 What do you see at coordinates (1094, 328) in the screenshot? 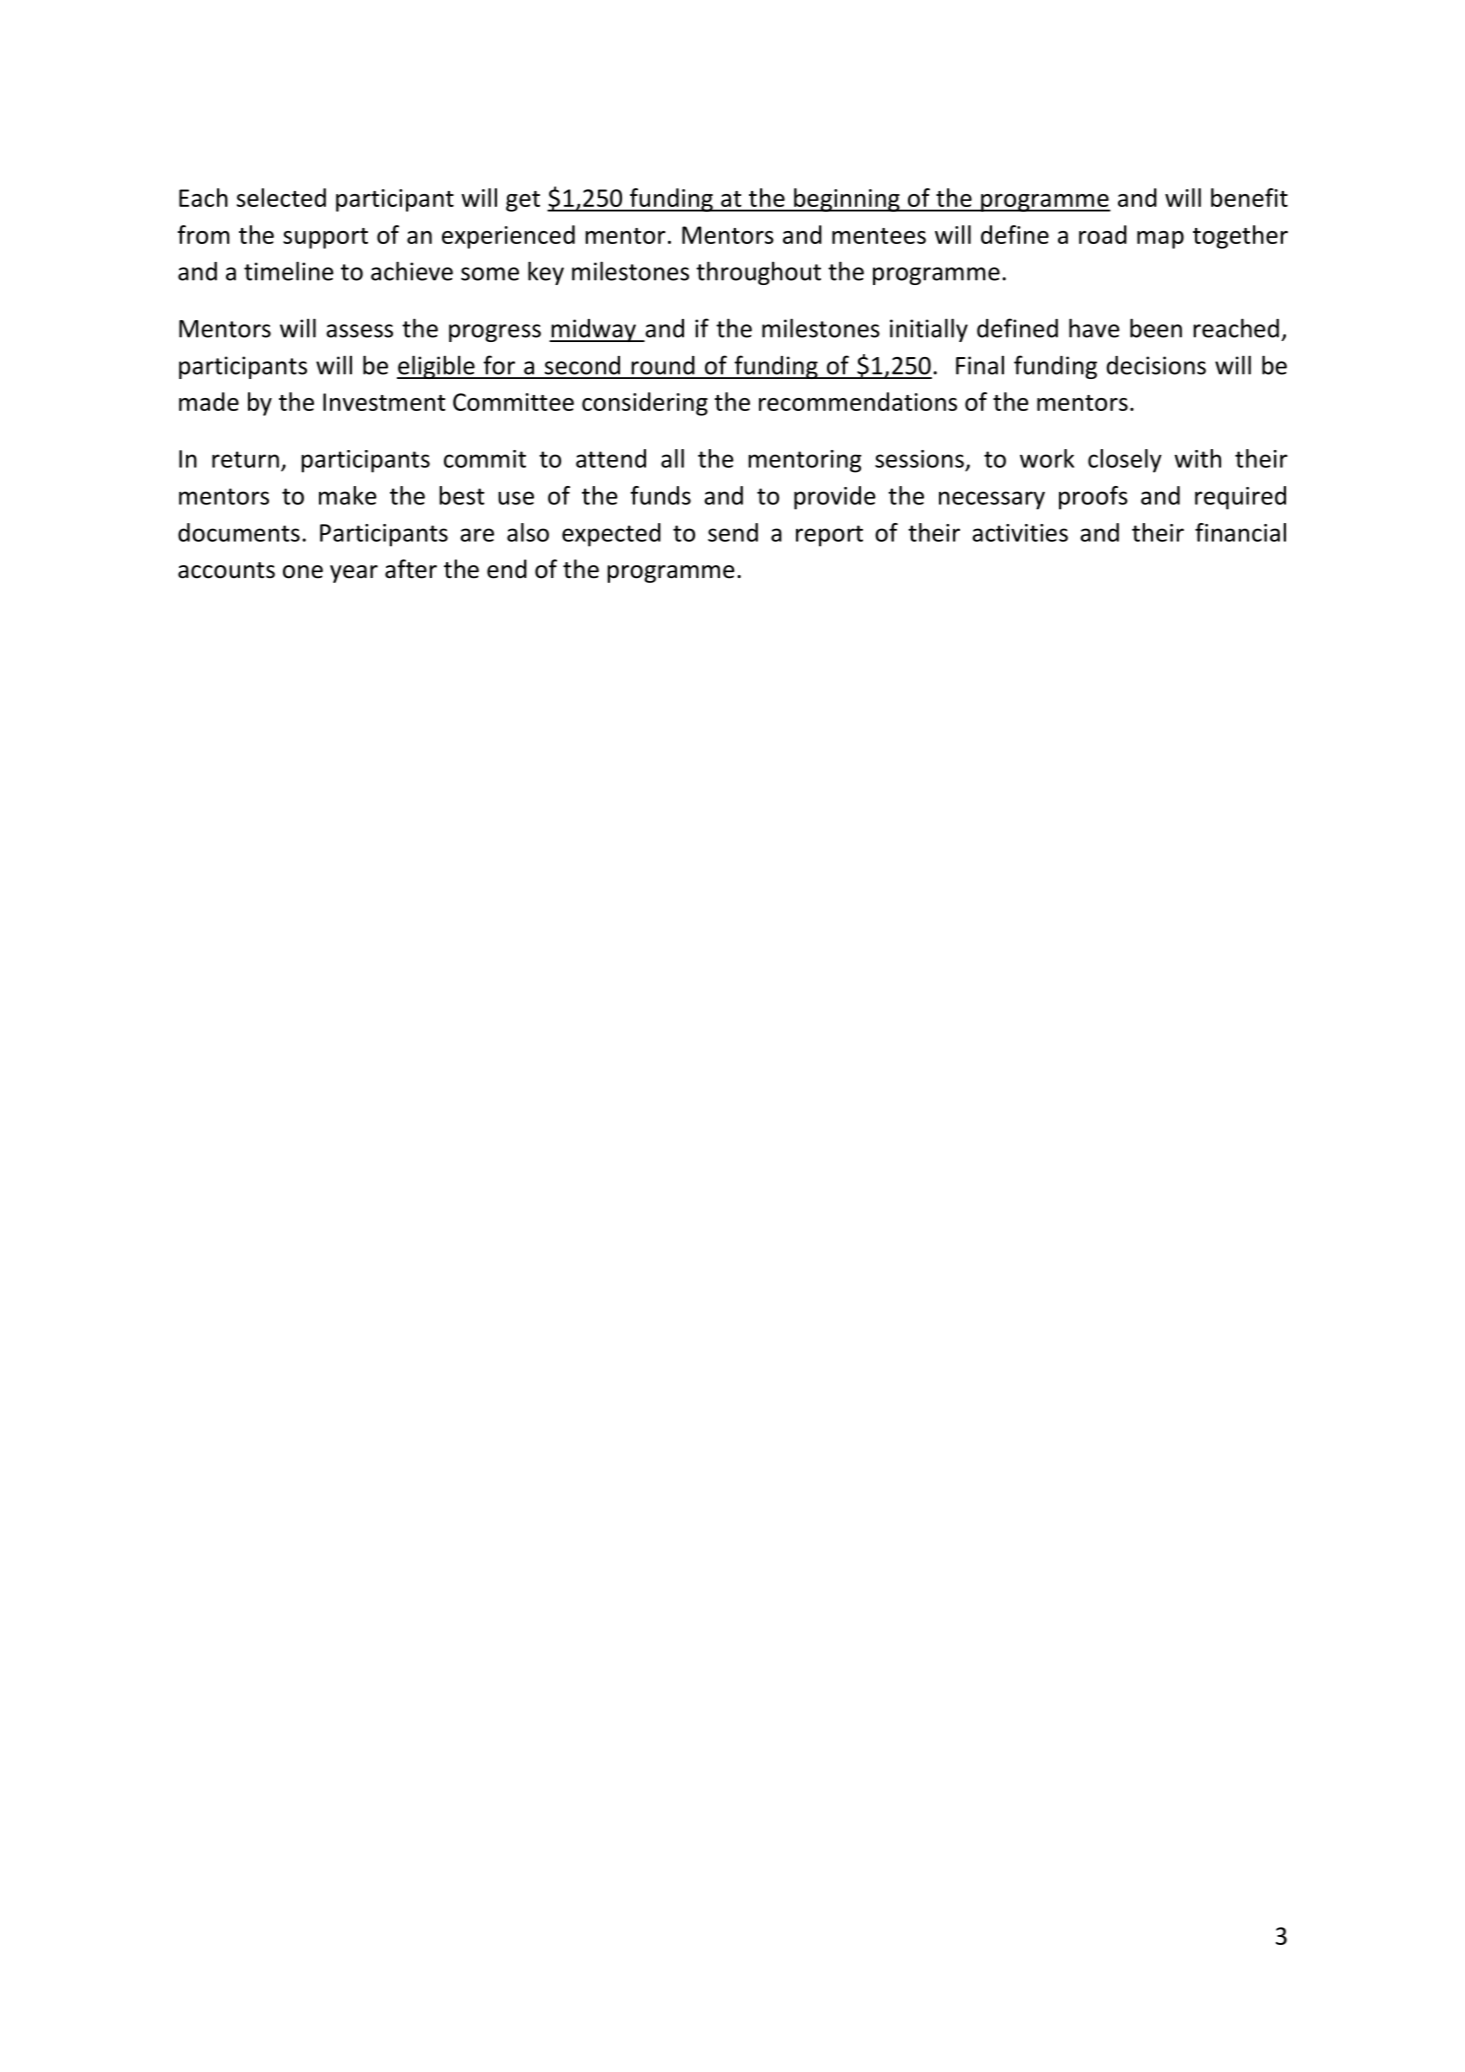
I see `have` at bounding box center [1094, 328].
